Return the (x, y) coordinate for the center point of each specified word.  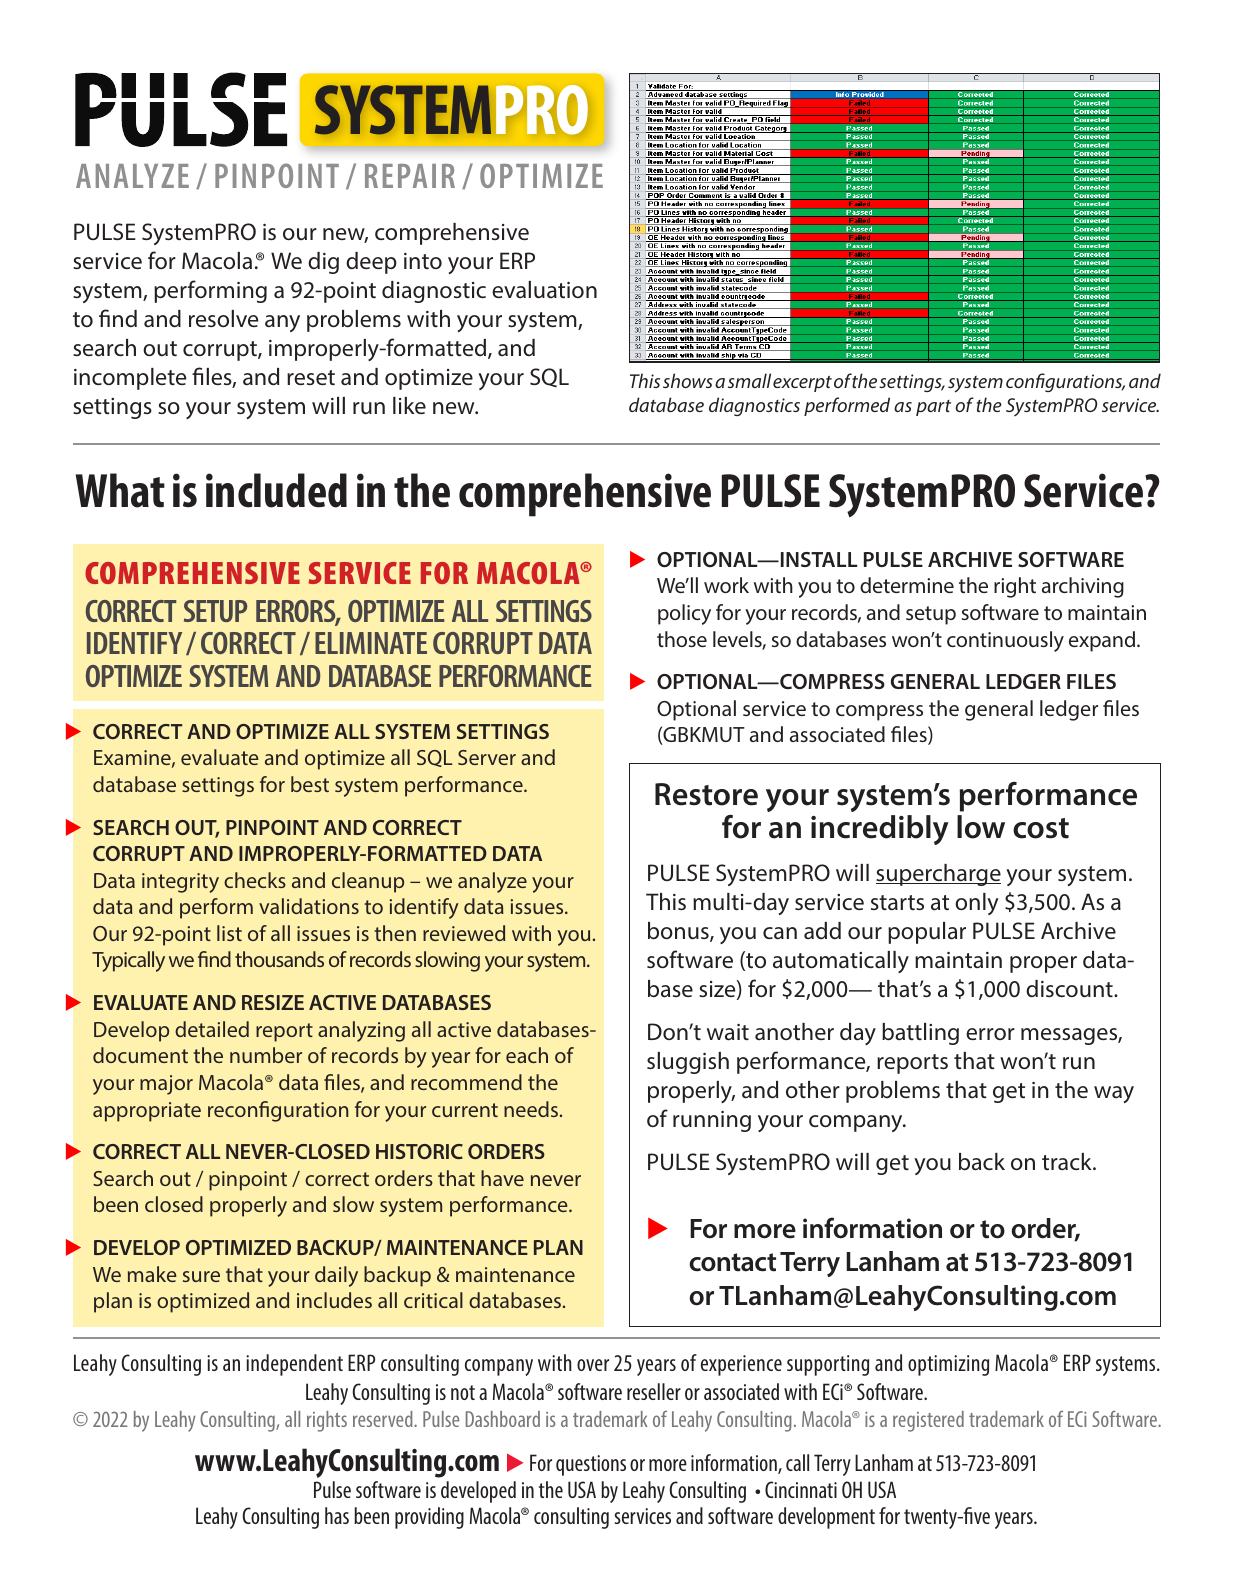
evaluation (544, 290)
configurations (1065, 382)
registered (928, 1421)
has (337, 1515)
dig (323, 263)
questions (591, 1465)
